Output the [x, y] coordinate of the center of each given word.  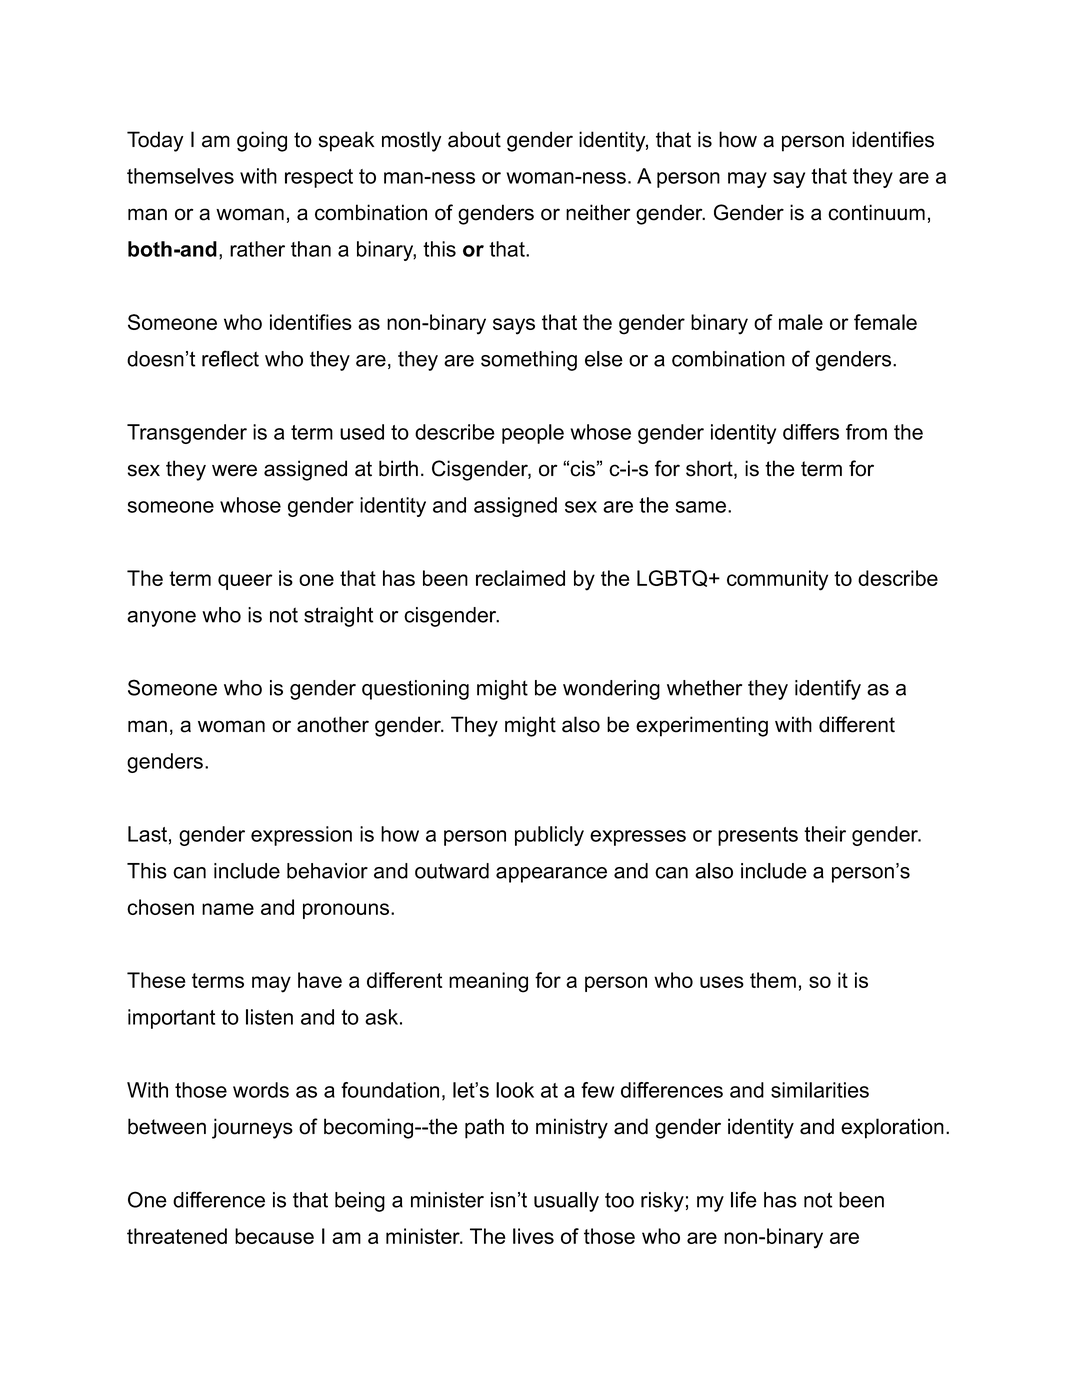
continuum [876, 212]
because [274, 1236]
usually [566, 1202]
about [474, 139]
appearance [551, 875]
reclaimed [520, 578]
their [825, 834]
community [777, 580]
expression [301, 836]
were [234, 470]
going [262, 141]
